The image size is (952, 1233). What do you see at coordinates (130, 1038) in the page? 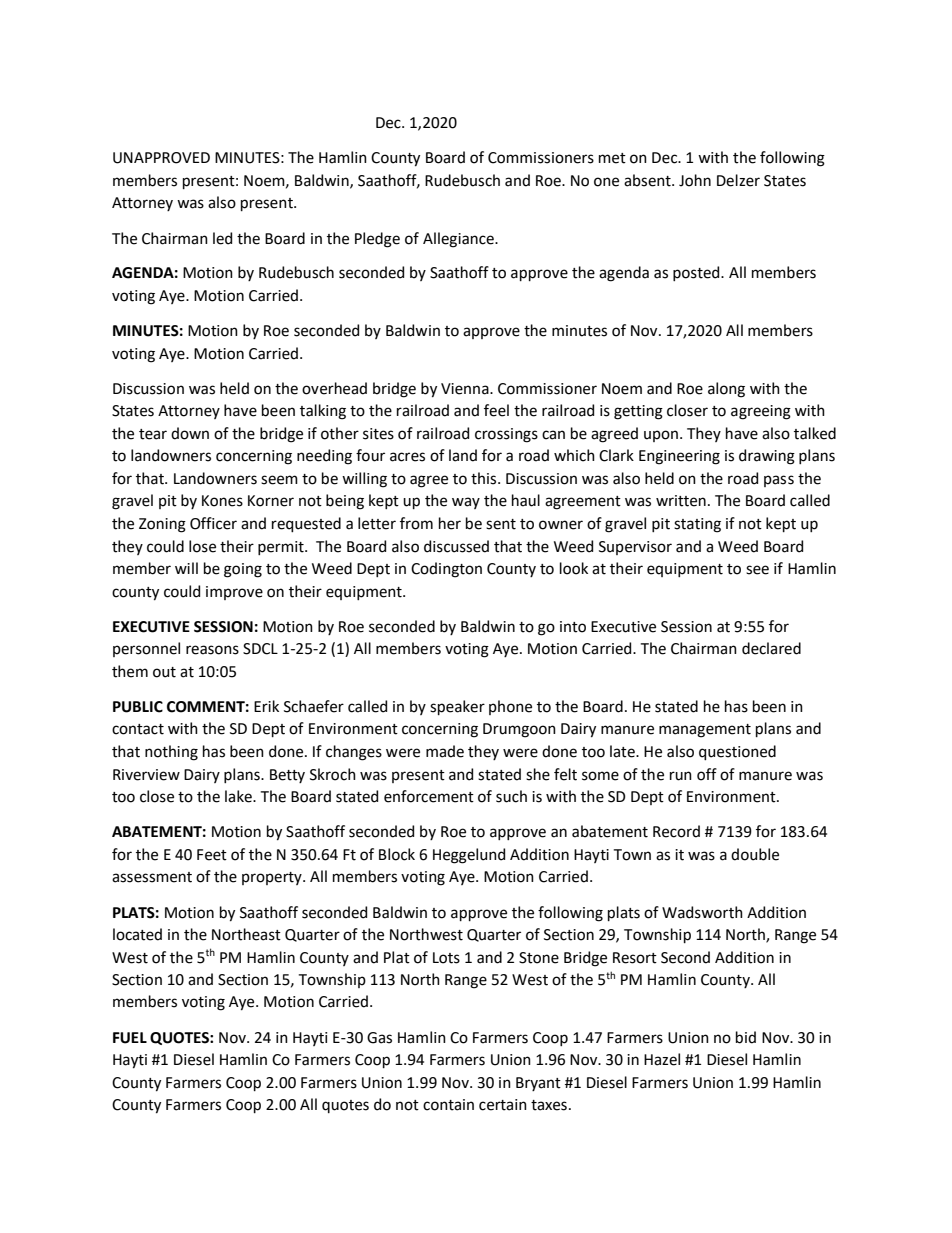
I see `FUEL` at bounding box center [130, 1038].
